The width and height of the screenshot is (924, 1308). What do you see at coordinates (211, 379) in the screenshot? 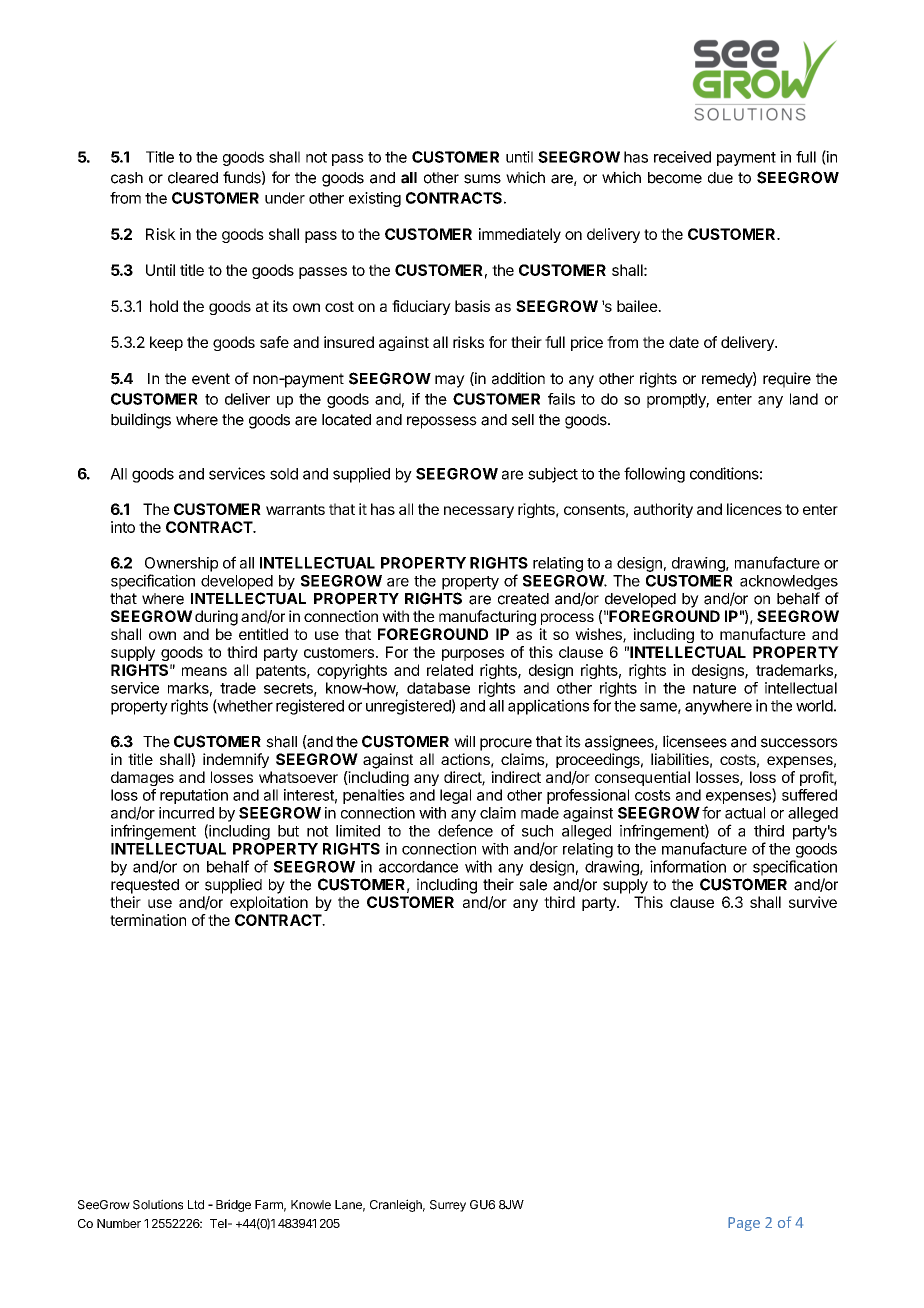
I see `event` at bounding box center [211, 379].
